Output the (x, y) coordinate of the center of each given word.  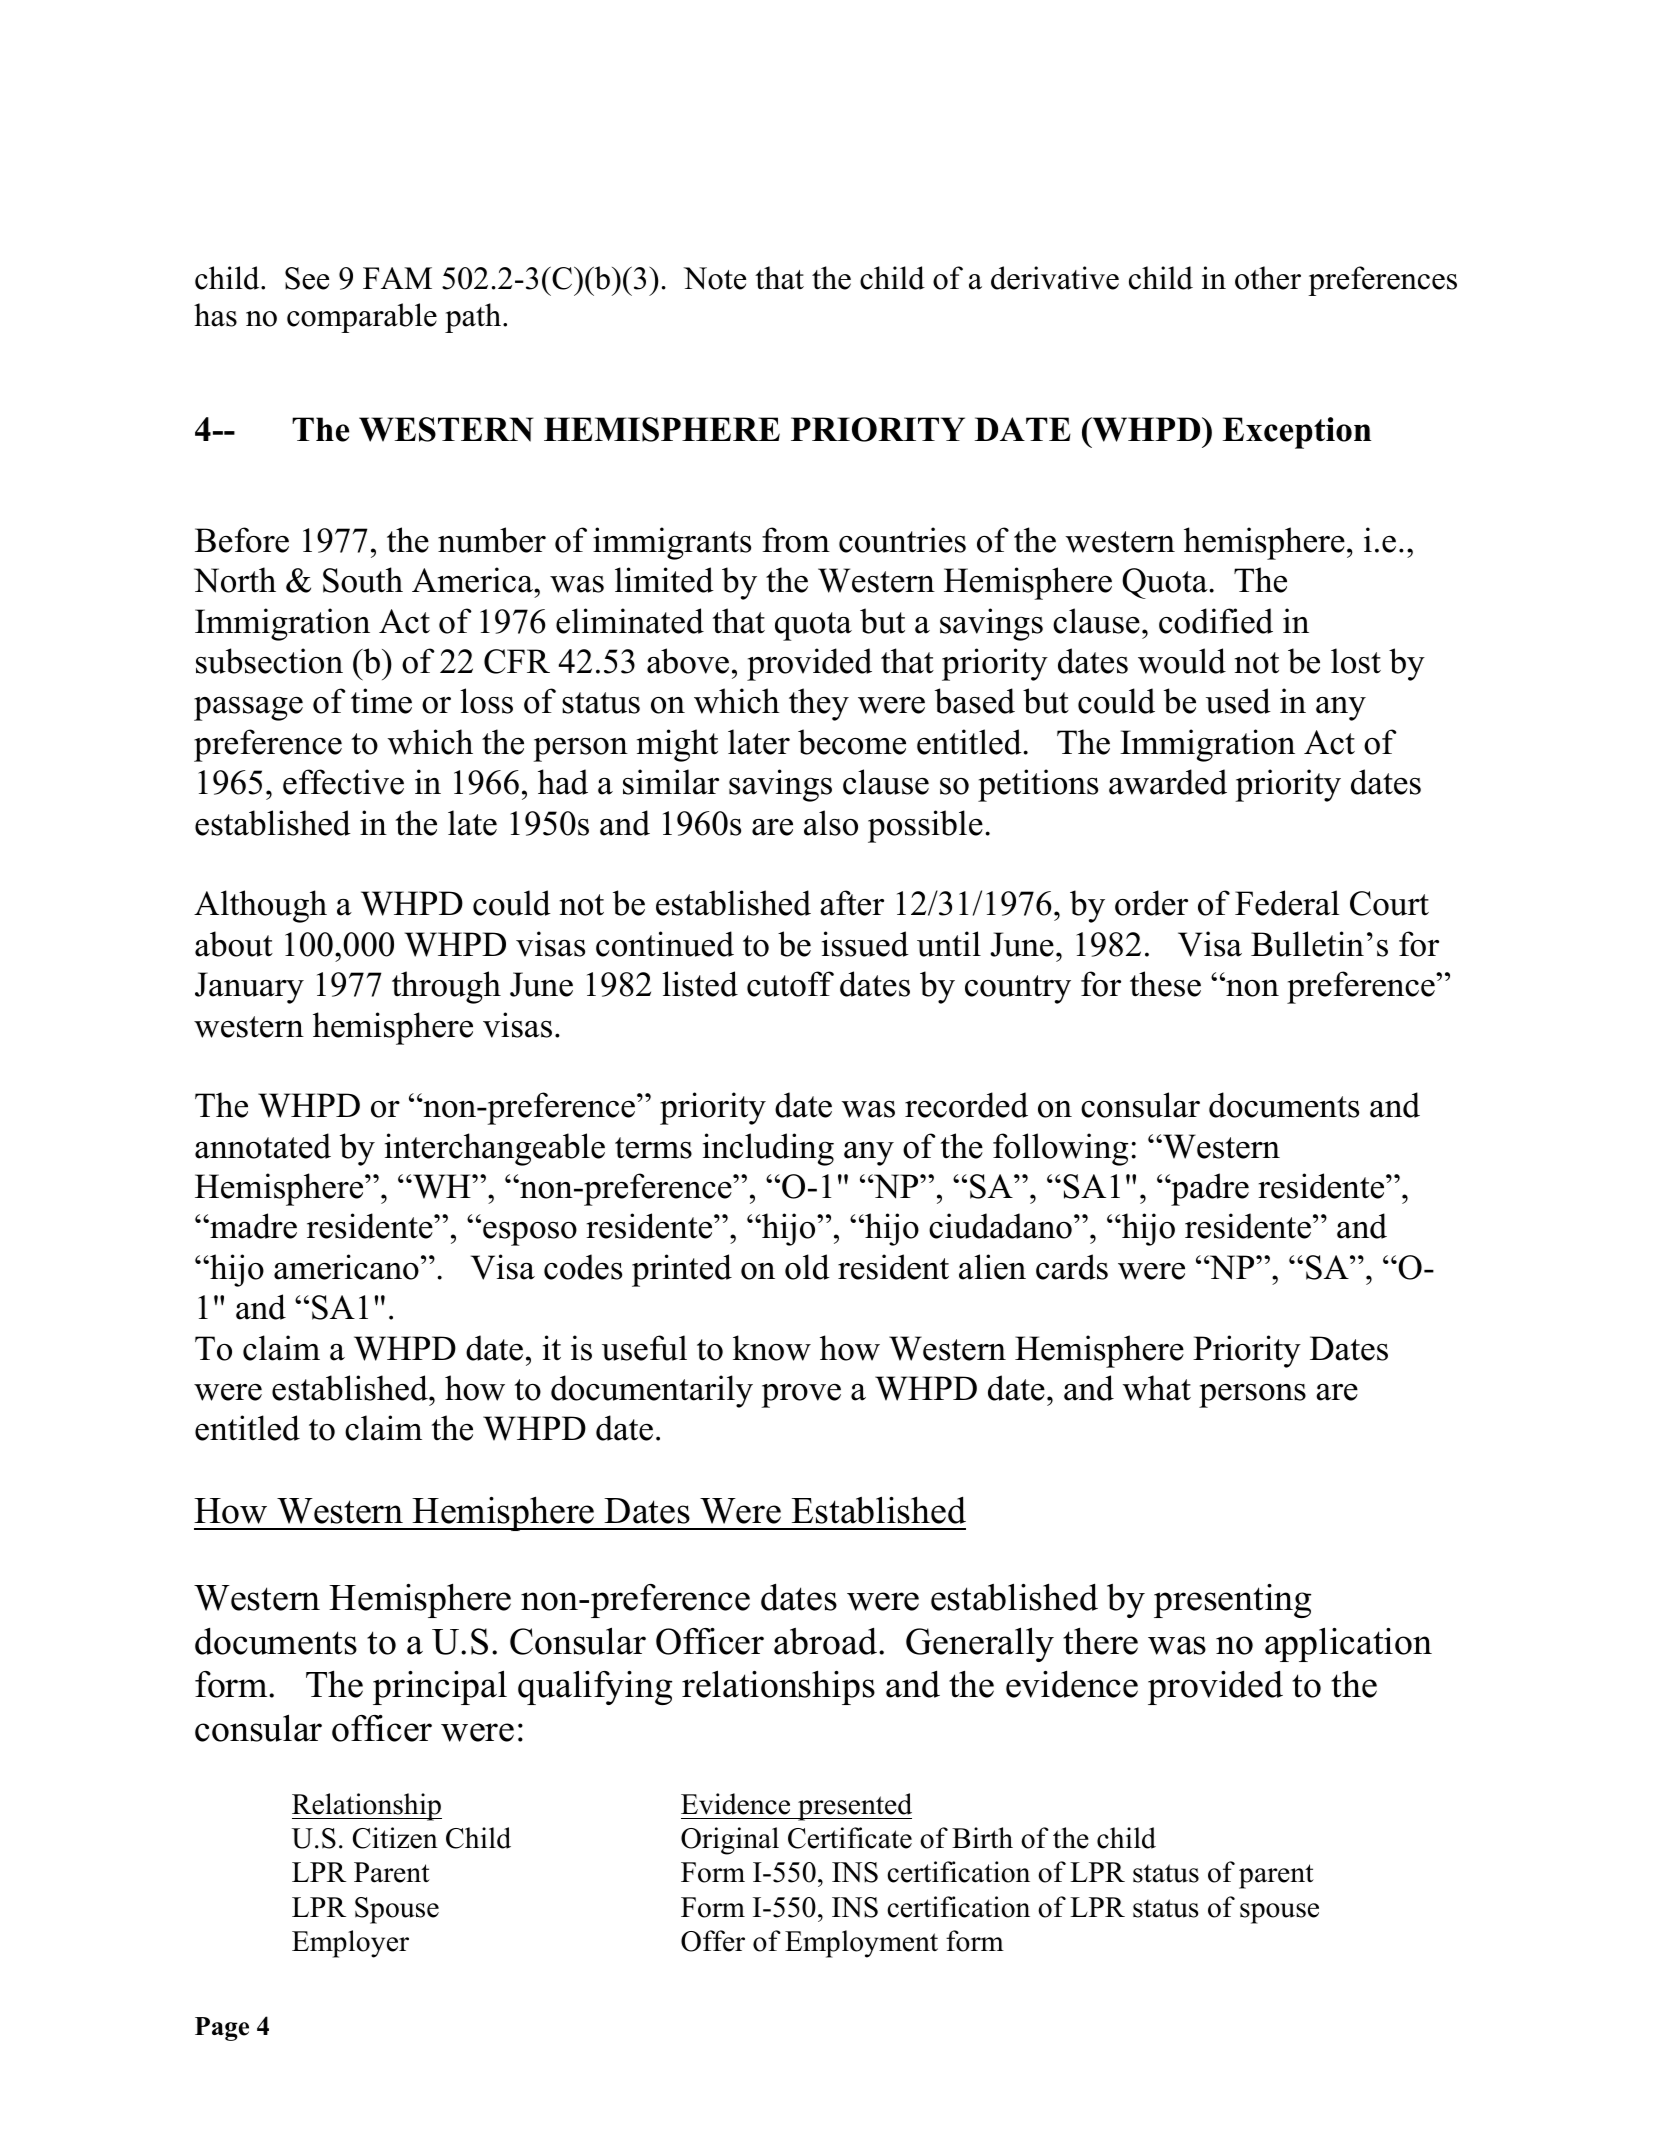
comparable (362, 318)
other (1268, 278)
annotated (263, 1146)
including (768, 1149)
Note (715, 278)
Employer (350, 1944)
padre (1209, 1189)
